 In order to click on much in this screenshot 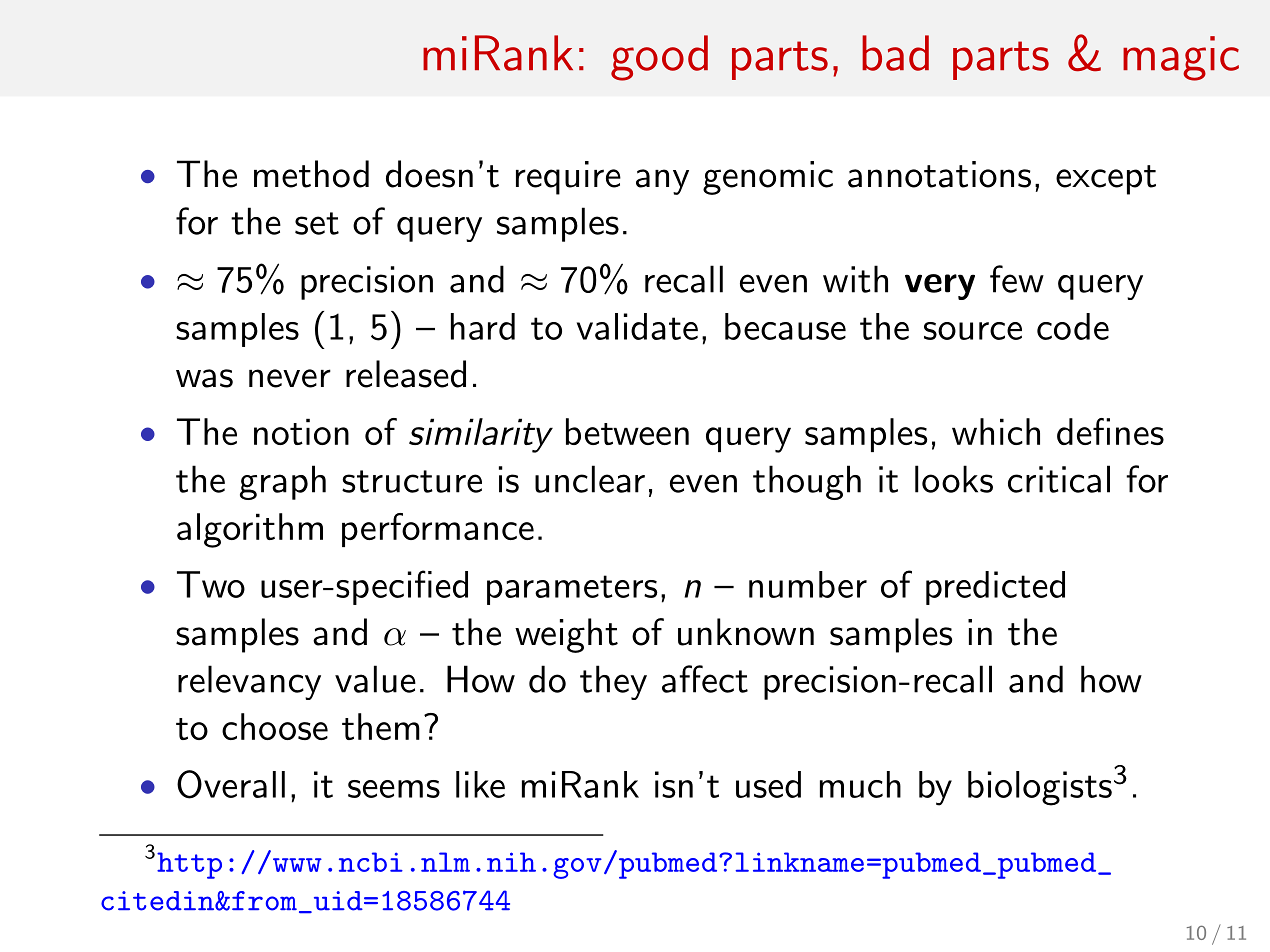, I will do `click(860, 784)`.
